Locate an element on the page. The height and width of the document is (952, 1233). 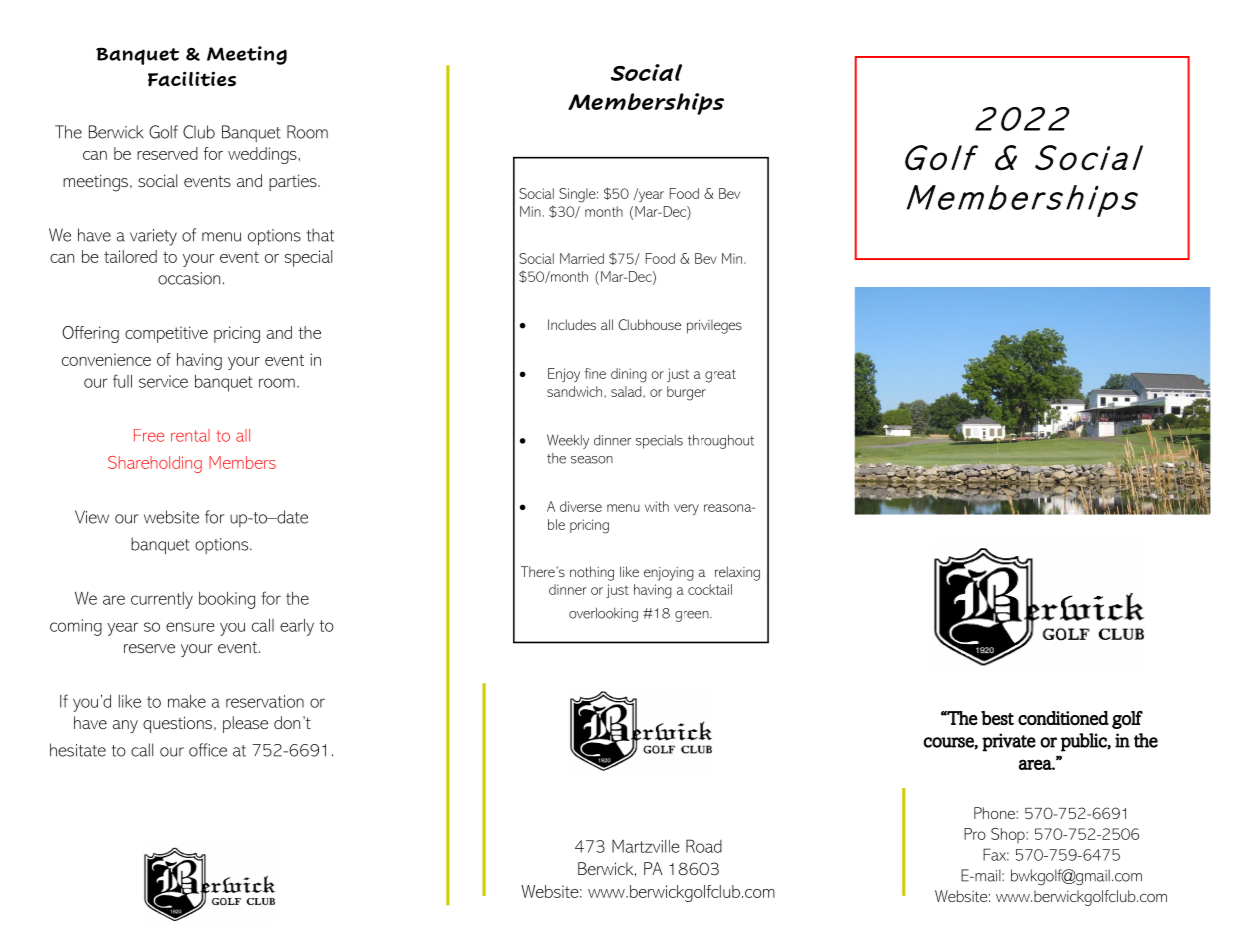
variety is located at coordinates (153, 237).
